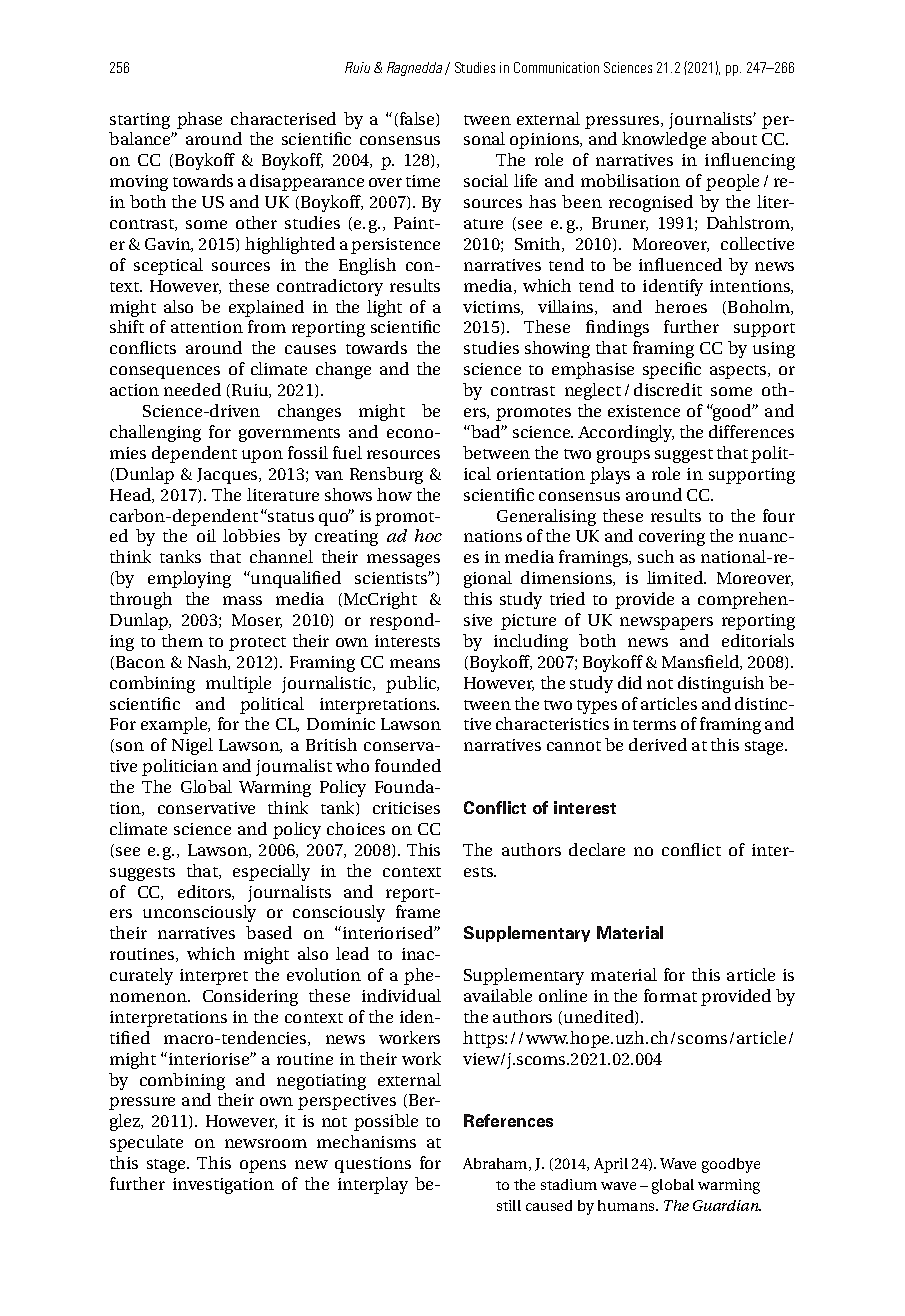 The image size is (905, 1316). Describe the element at coordinates (721, 684) in the screenshot. I see `distinguish` at that location.
